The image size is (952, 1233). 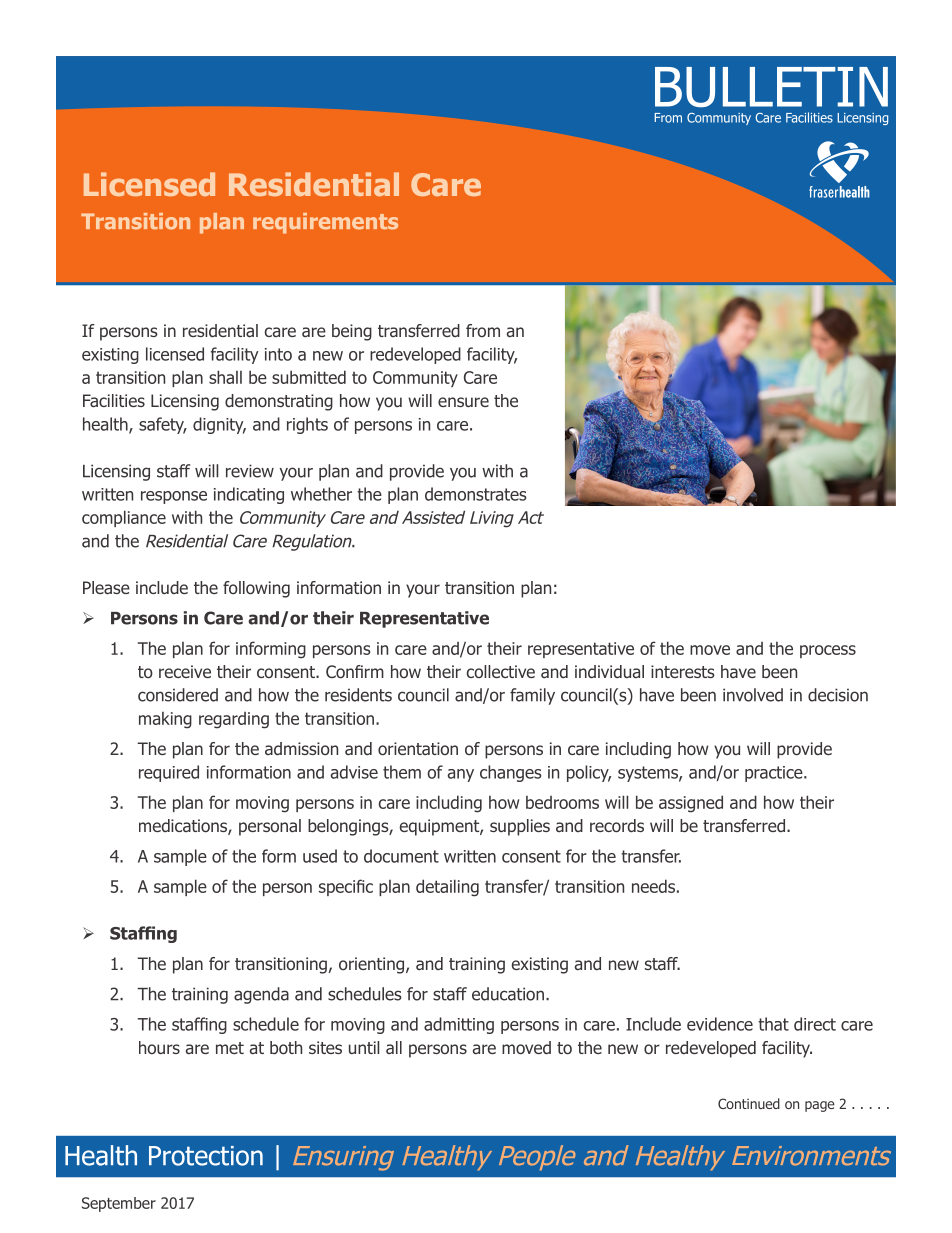 What do you see at coordinates (753, 695) in the page?
I see `involved` at bounding box center [753, 695].
